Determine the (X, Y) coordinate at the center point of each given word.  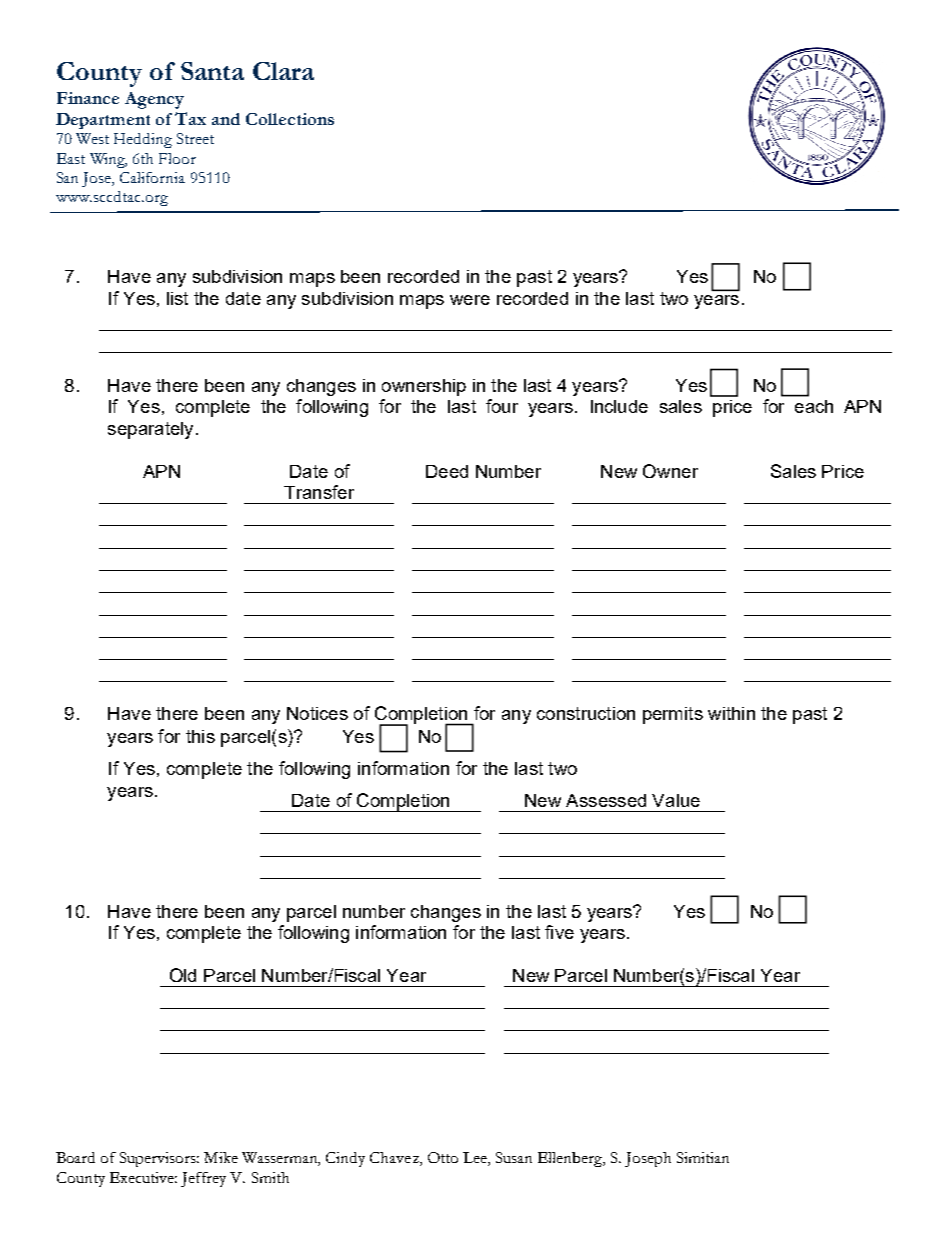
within (731, 713)
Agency (154, 100)
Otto (443, 1157)
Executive (143, 1177)
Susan (514, 1157)
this (200, 736)
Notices (317, 713)
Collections (290, 119)
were (470, 300)
